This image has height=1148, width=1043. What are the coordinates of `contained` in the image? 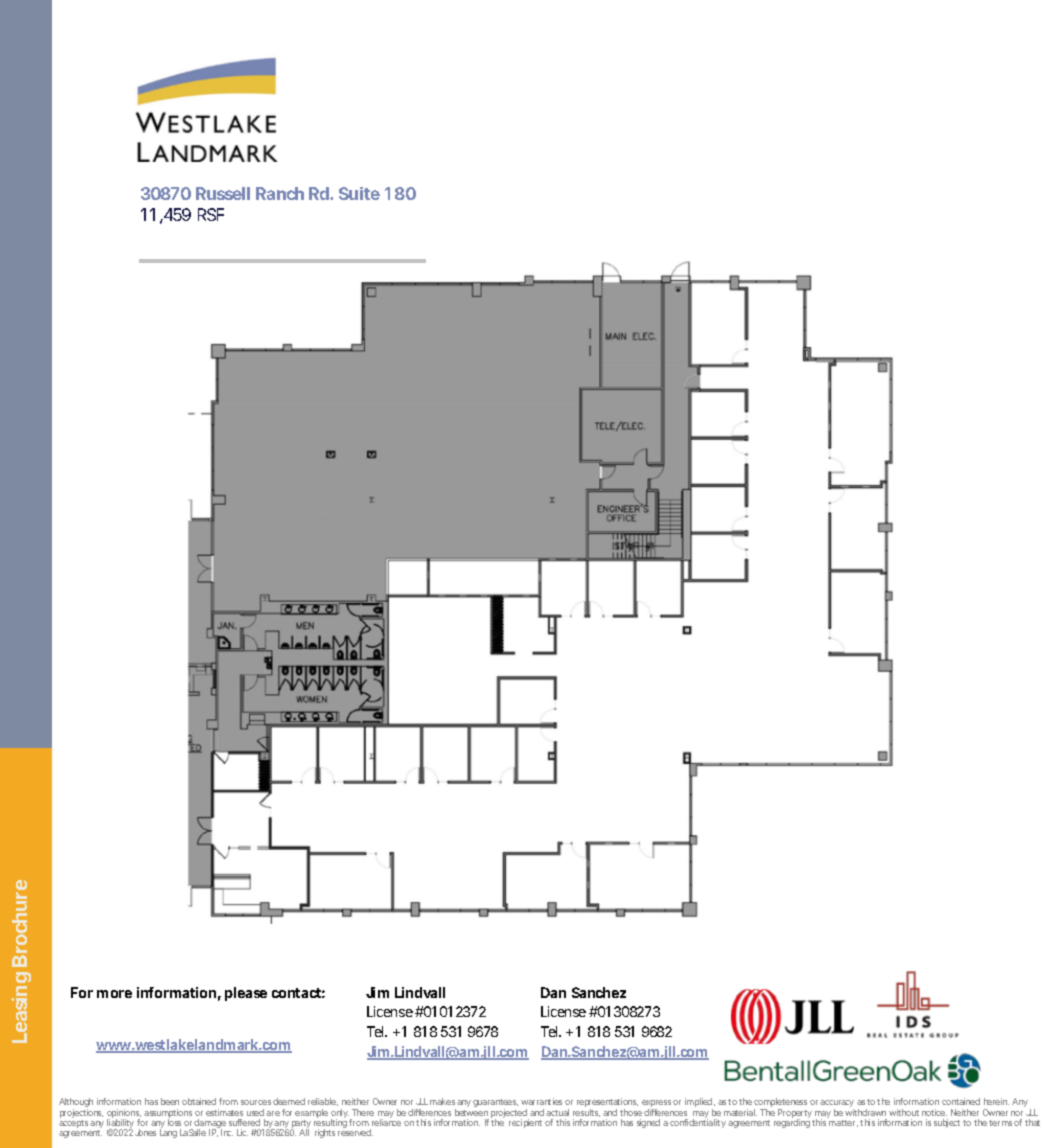 It's located at (961, 1101).
